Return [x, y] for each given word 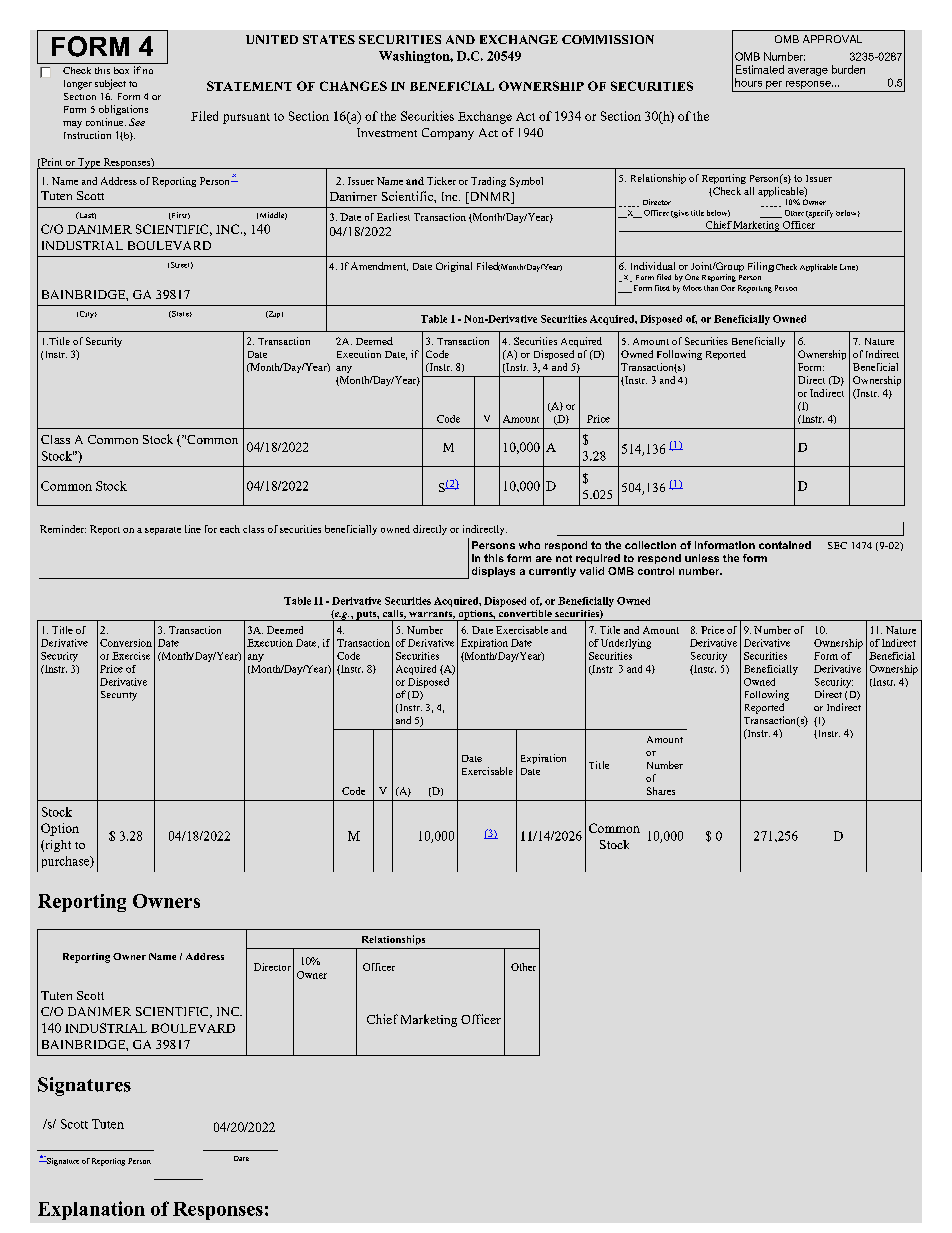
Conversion [126, 643]
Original [454, 267]
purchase [67, 862]
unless [702, 558]
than [711, 288]
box [121, 70]
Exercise [131, 656]
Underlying [626, 644]
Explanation [91, 1210]
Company [448, 134]
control [656, 571]
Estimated [760, 69]
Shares [661, 791]
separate [163, 531]
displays [493, 572]
